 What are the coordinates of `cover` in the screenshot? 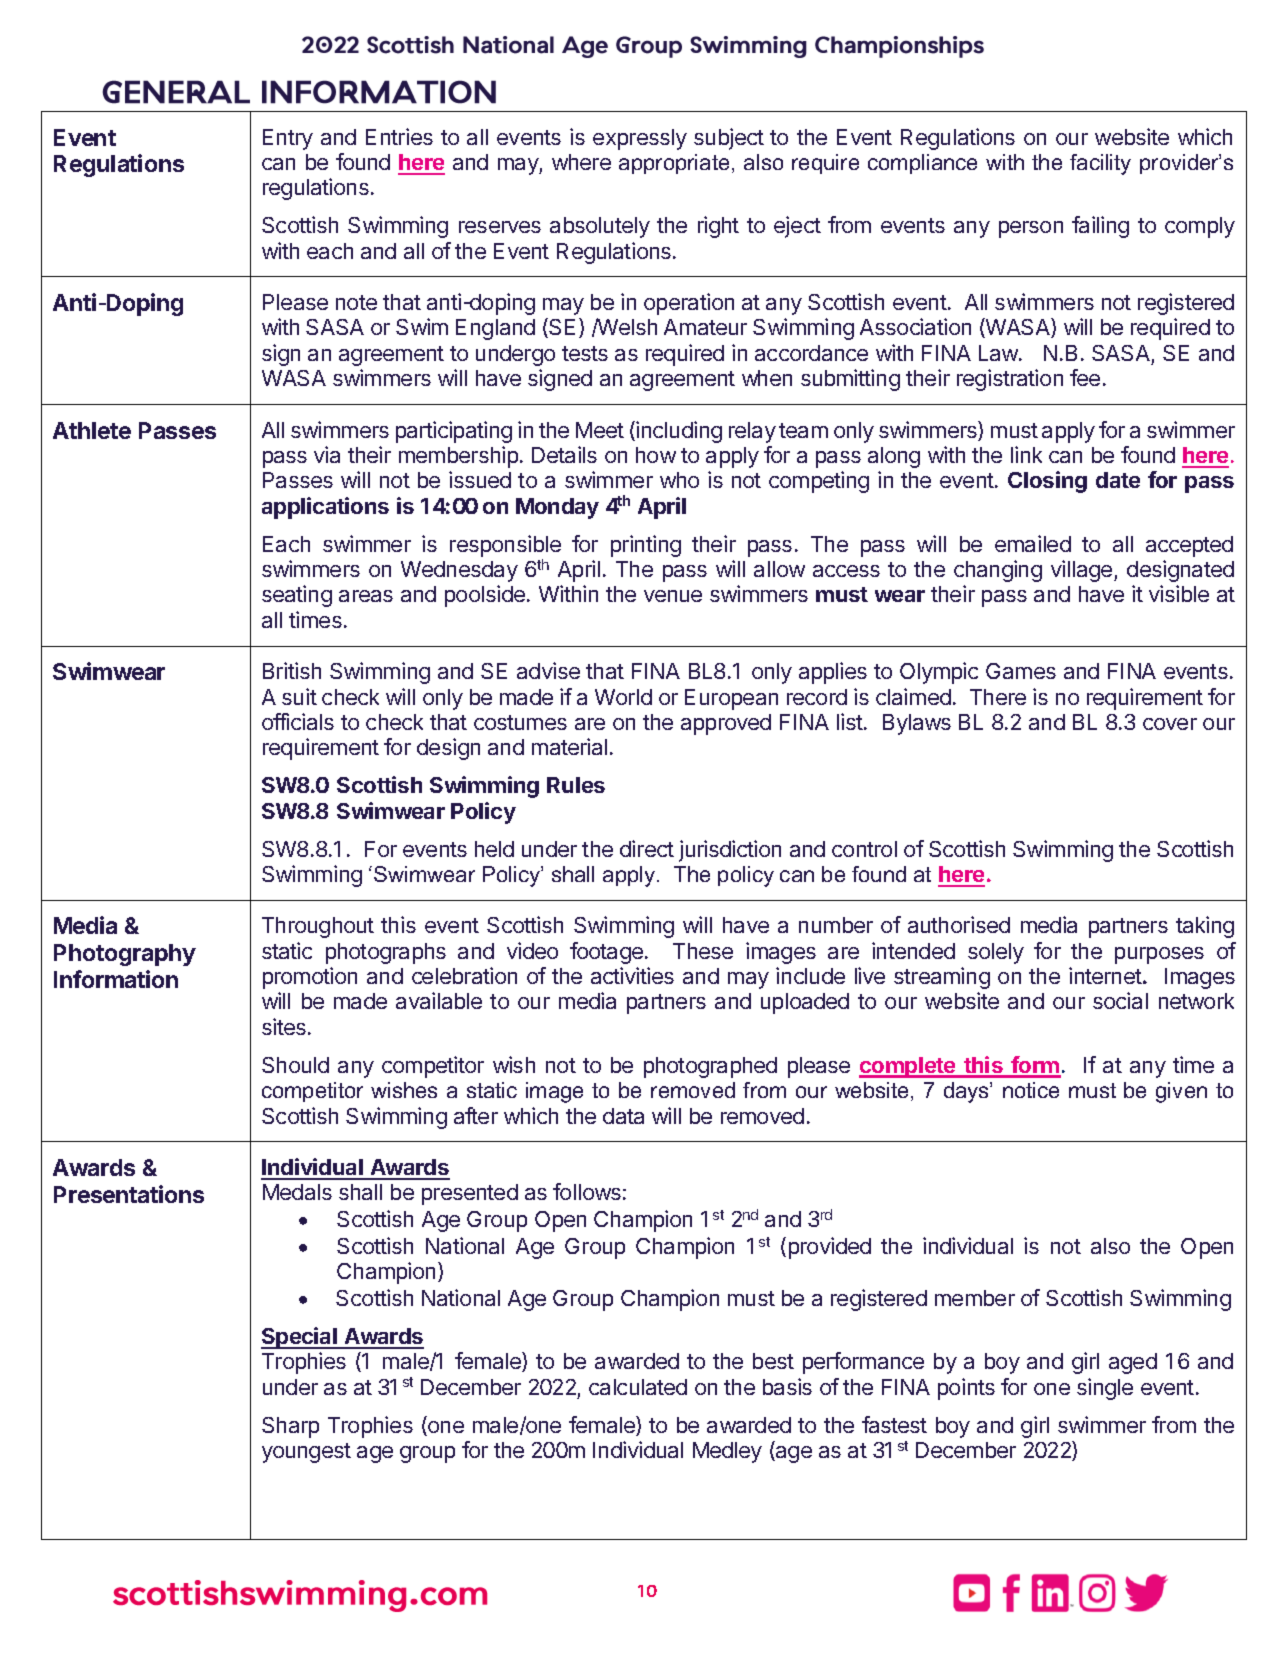 It's located at (1170, 724).
